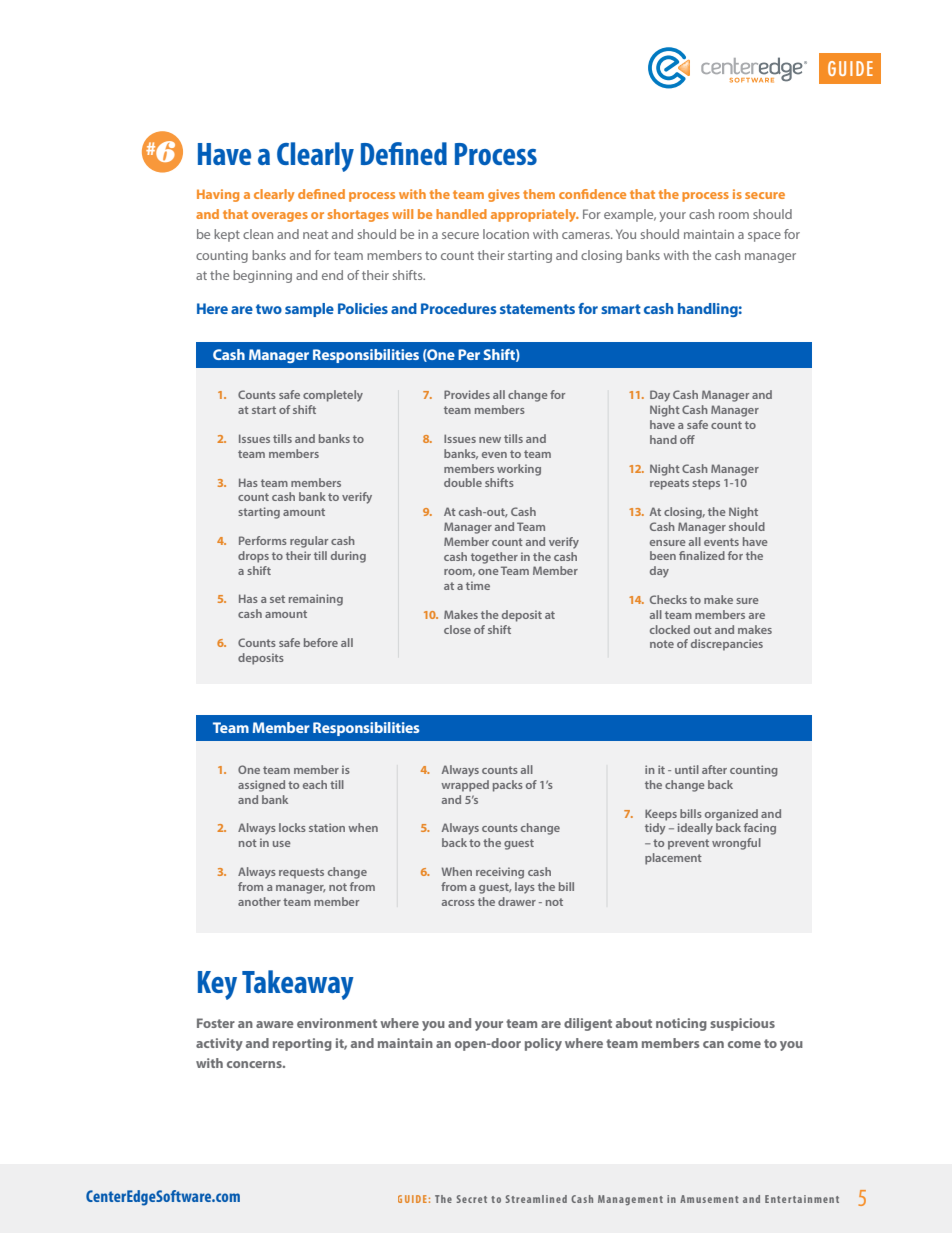 The width and height of the screenshot is (952, 1233). Describe the element at coordinates (687, 439) in the screenshot. I see `off` at that location.
